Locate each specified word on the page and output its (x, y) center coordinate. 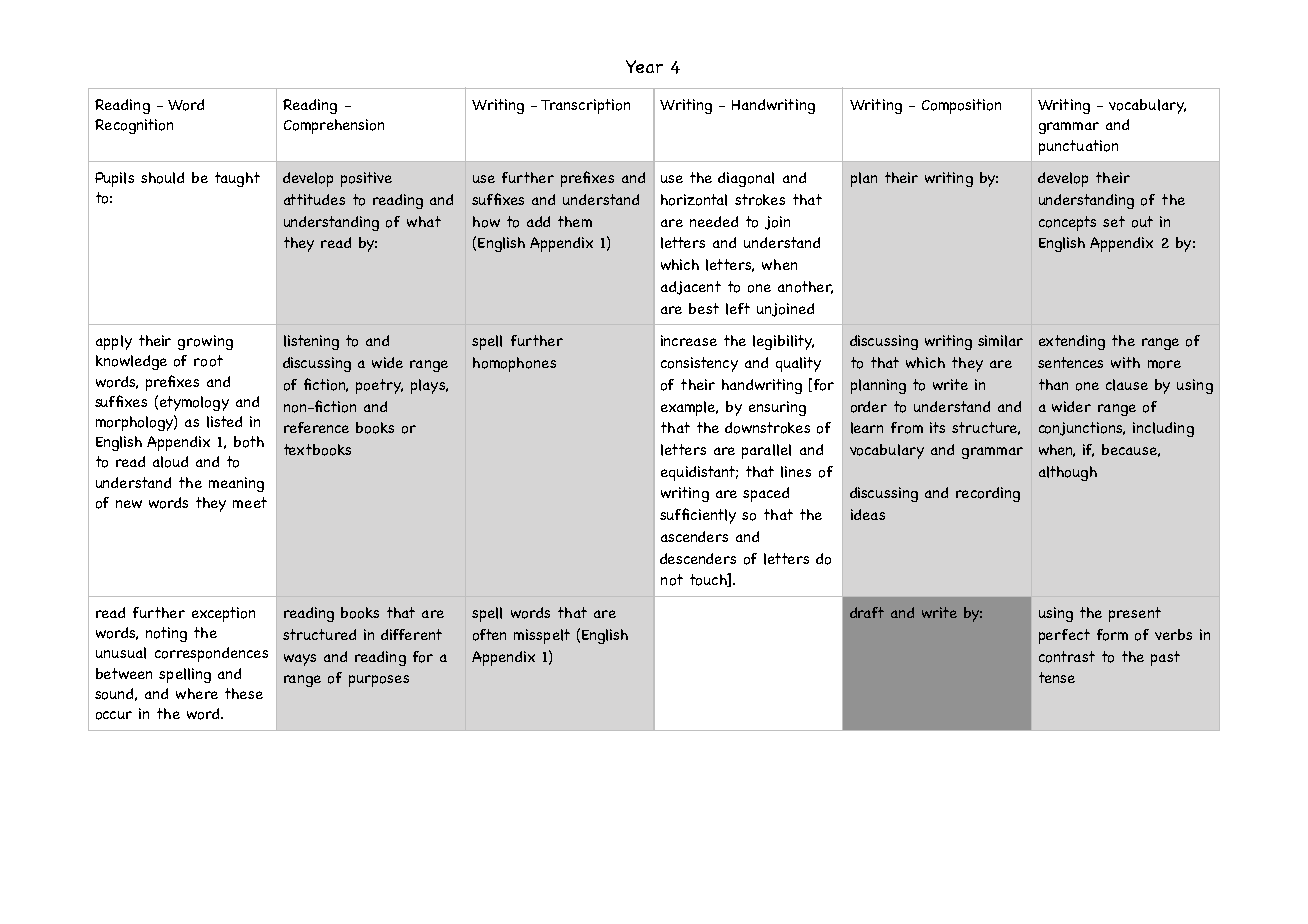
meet (250, 502)
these (244, 693)
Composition (961, 106)
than (1053, 384)
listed (224, 422)
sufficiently (698, 516)
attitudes (314, 199)
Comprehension (334, 126)
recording (988, 494)
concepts (1067, 223)
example (689, 408)
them (575, 221)
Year (644, 66)
